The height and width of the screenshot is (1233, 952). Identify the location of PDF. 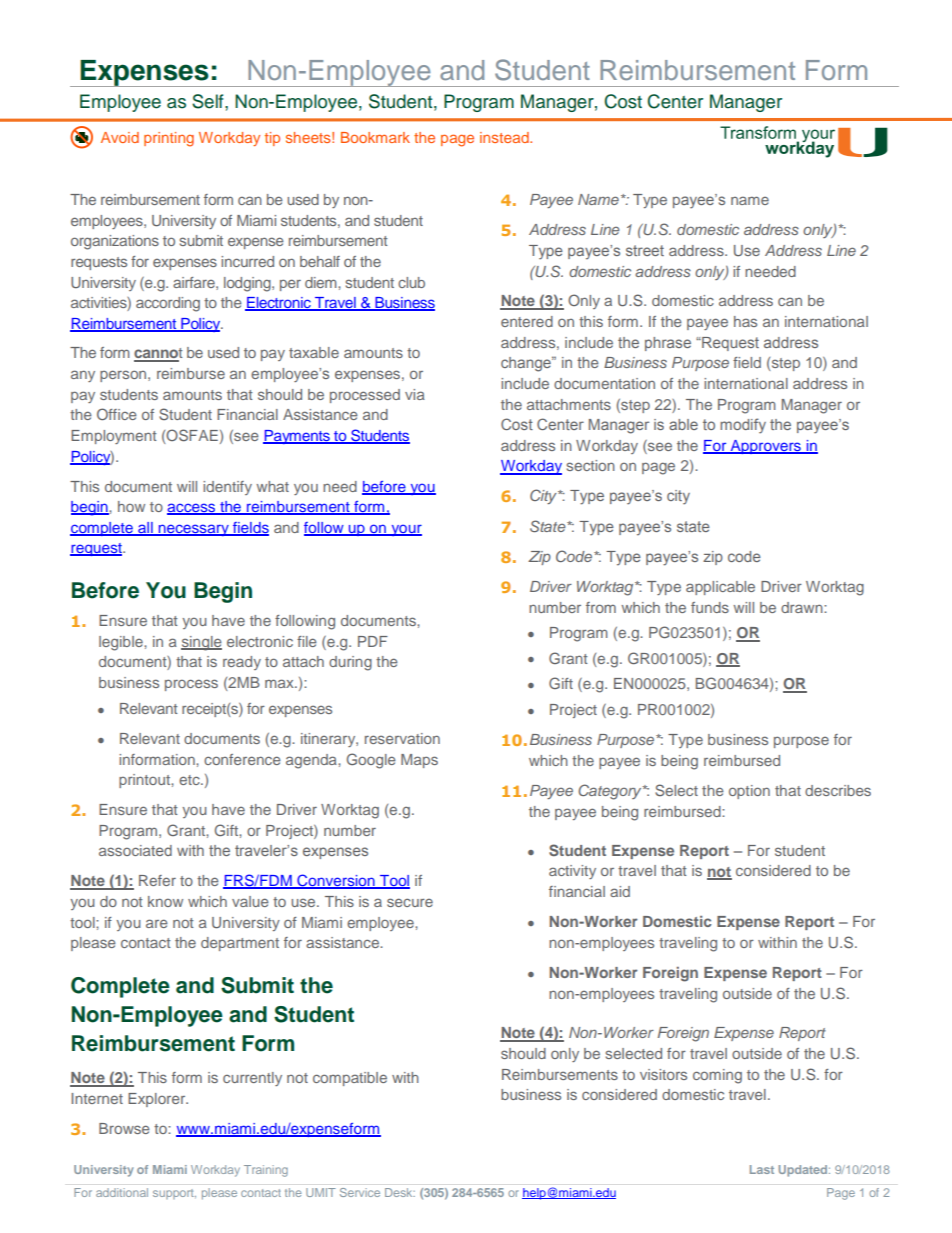
(373, 641).
